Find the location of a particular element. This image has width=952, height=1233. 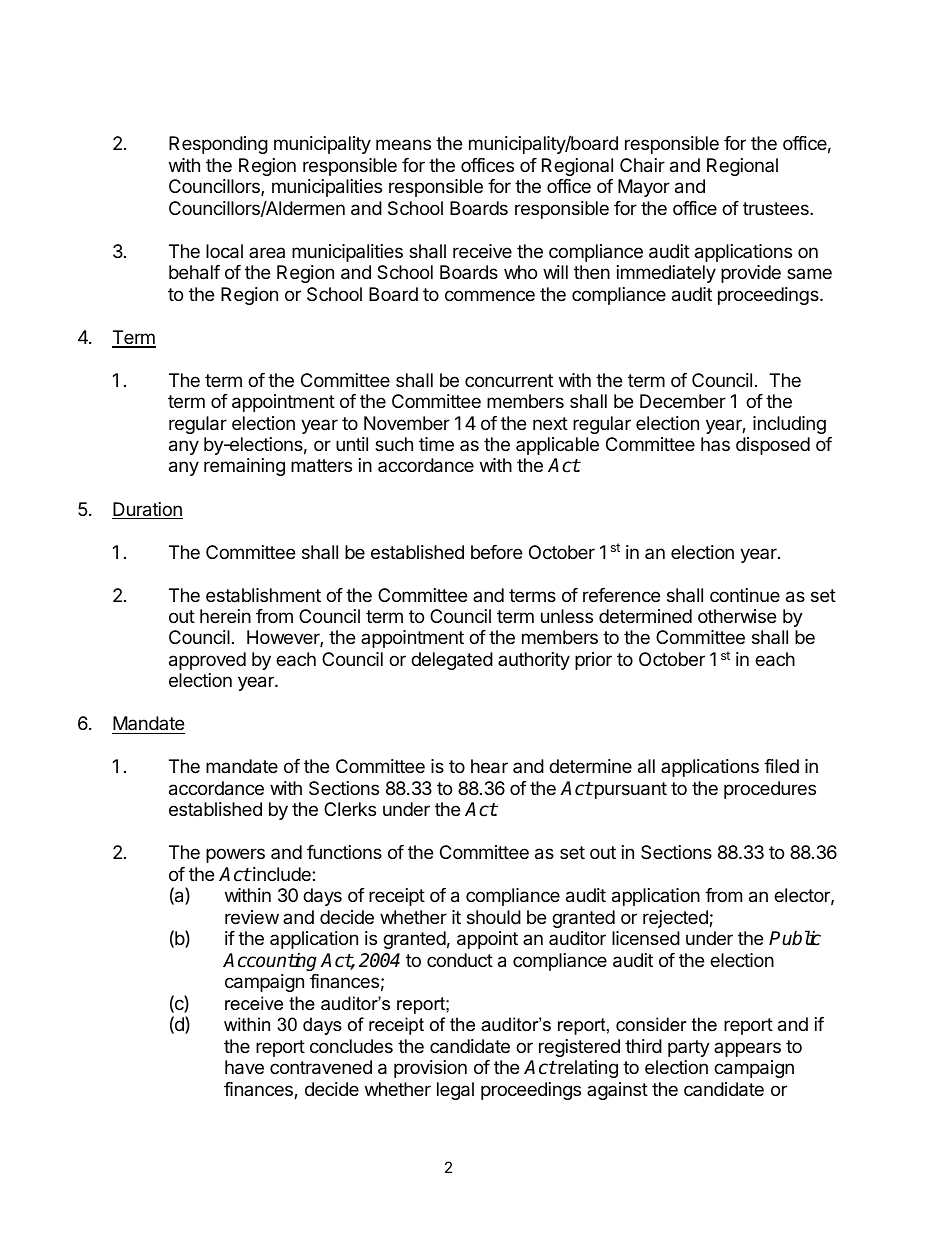

have is located at coordinates (244, 1067).
